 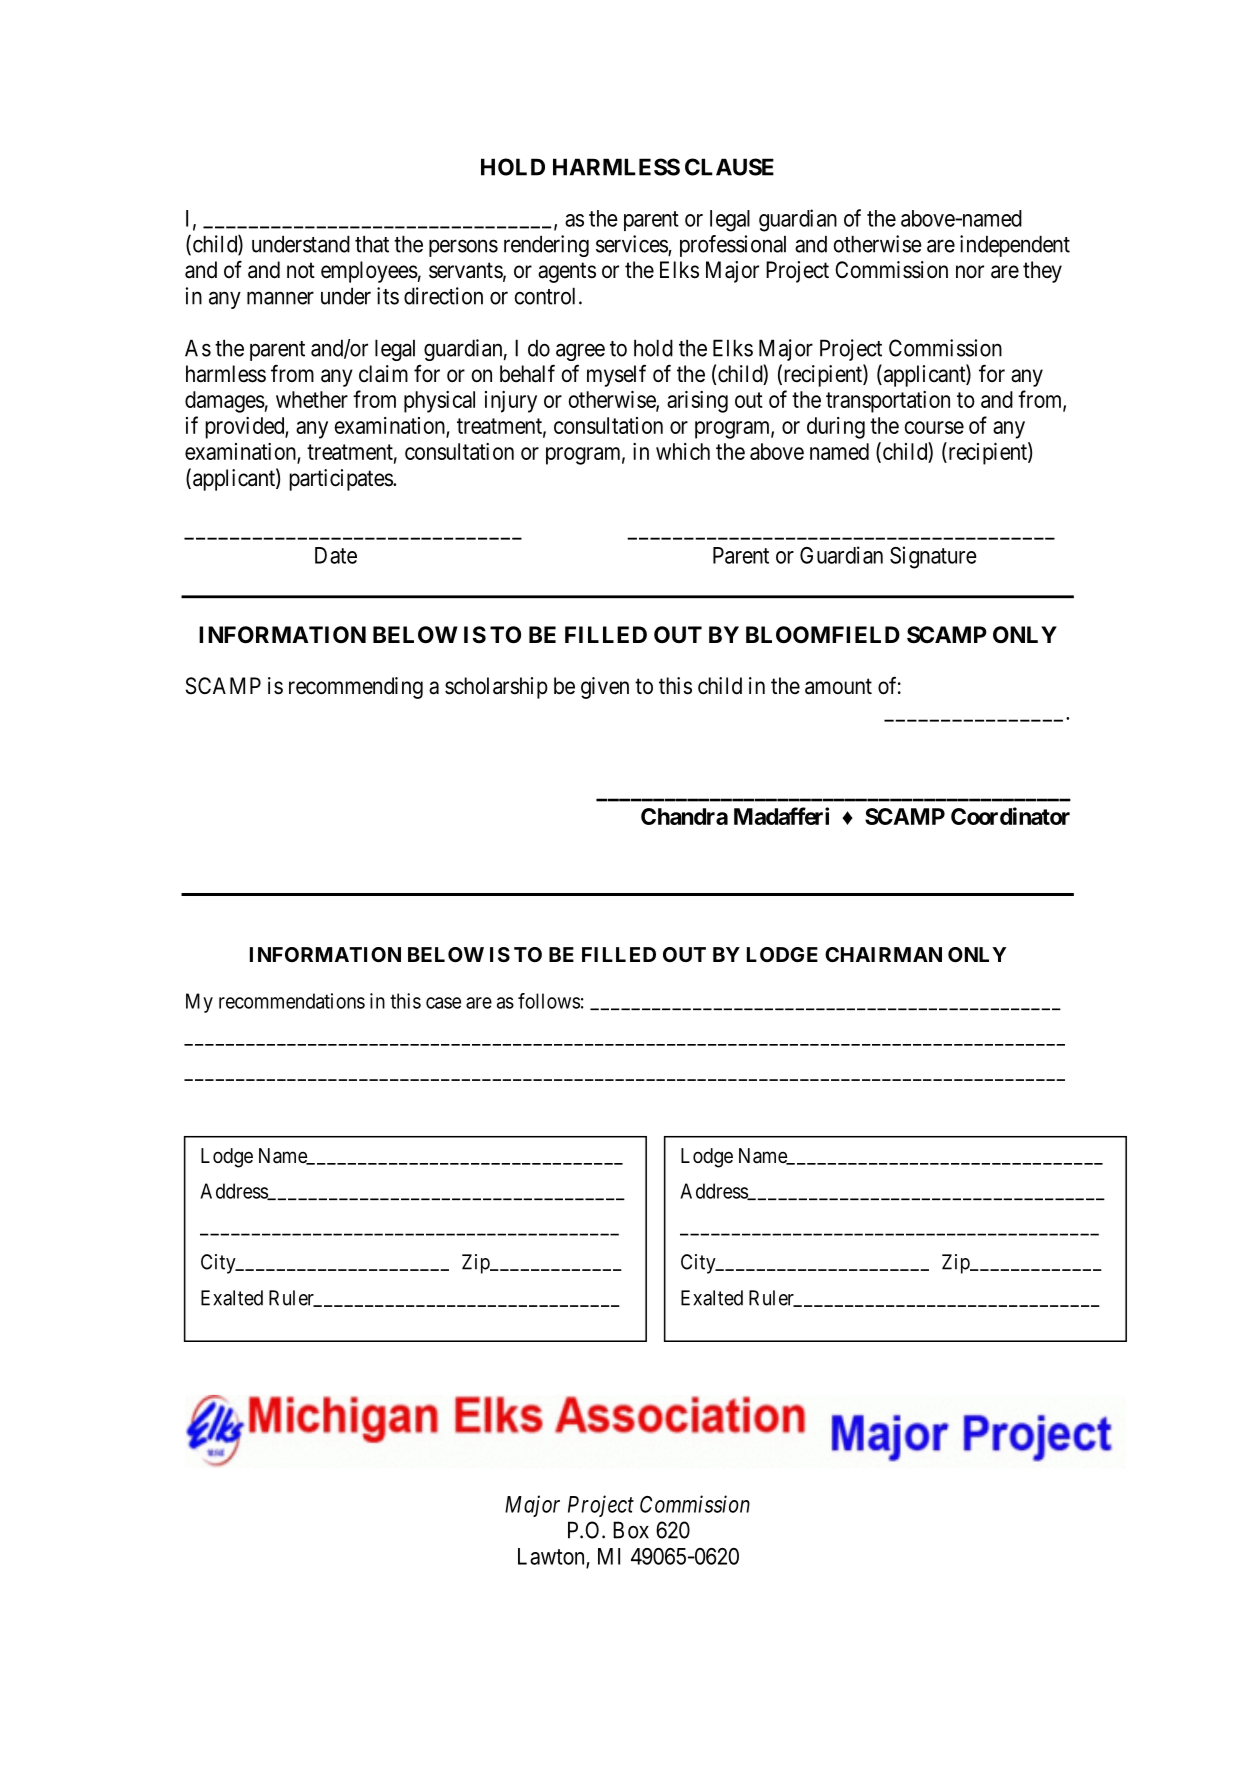 I want to click on nor, so click(x=970, y=272).
